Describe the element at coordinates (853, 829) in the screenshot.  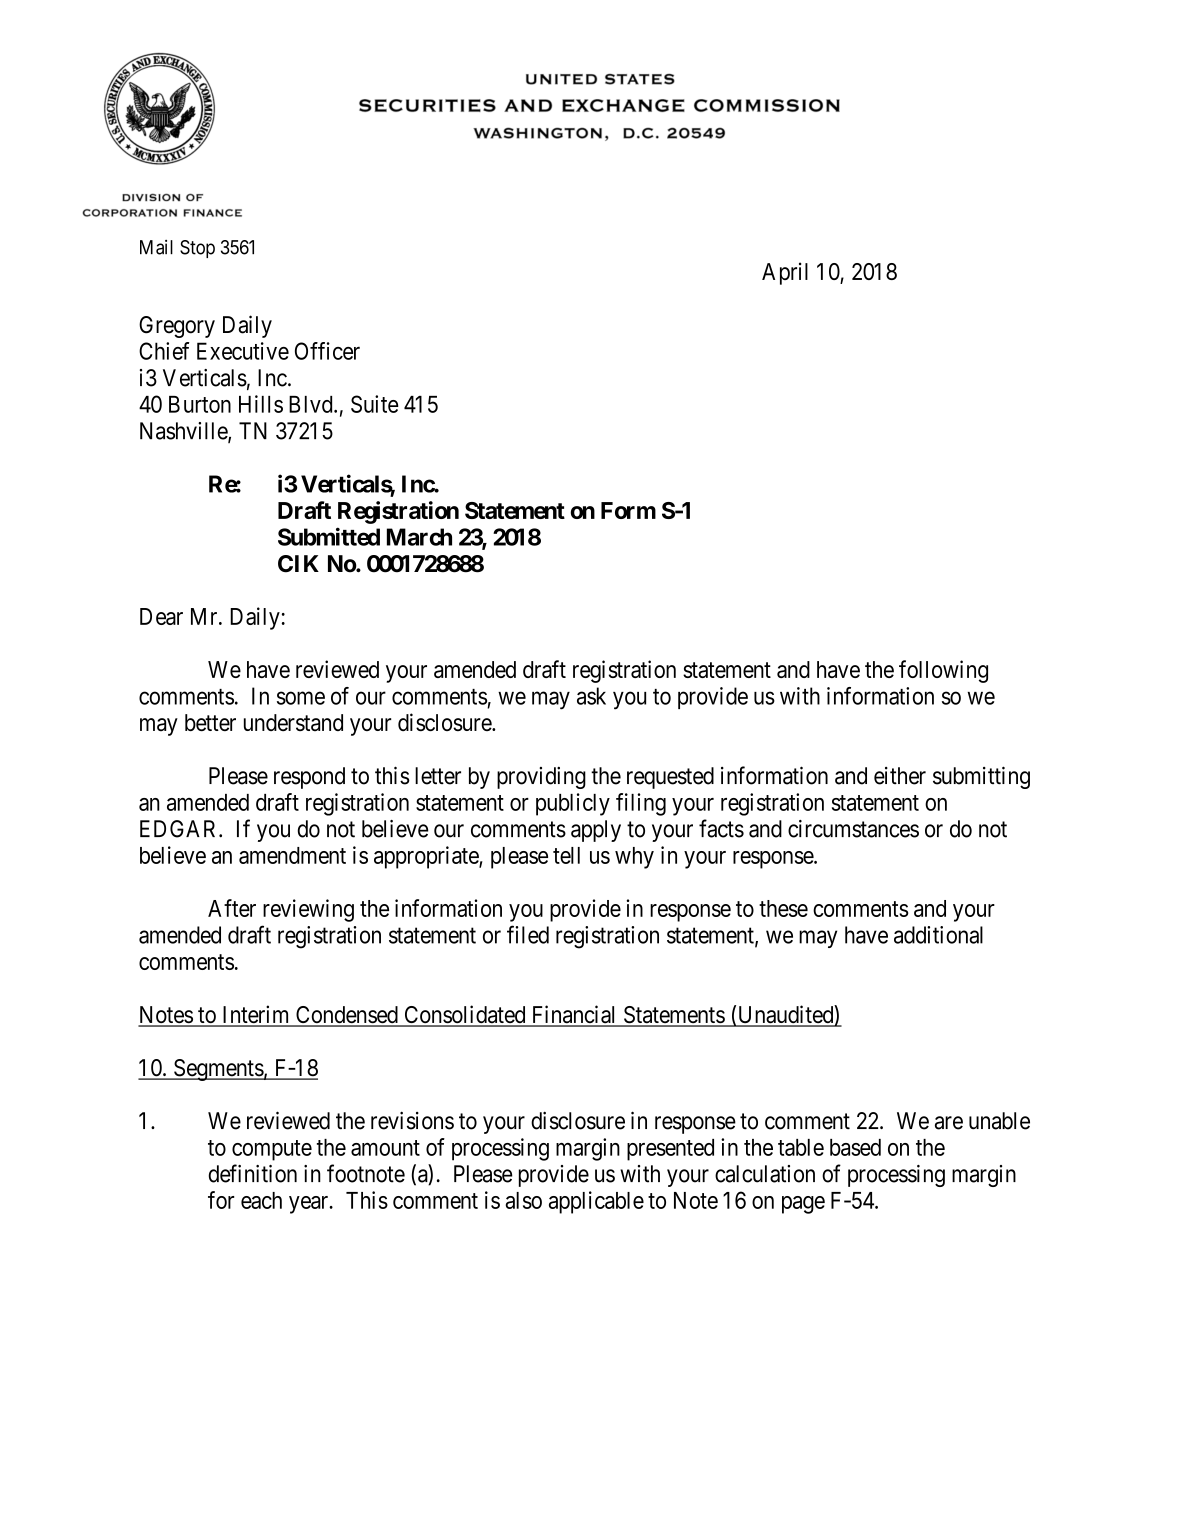
I see `circumstances` at that location.
